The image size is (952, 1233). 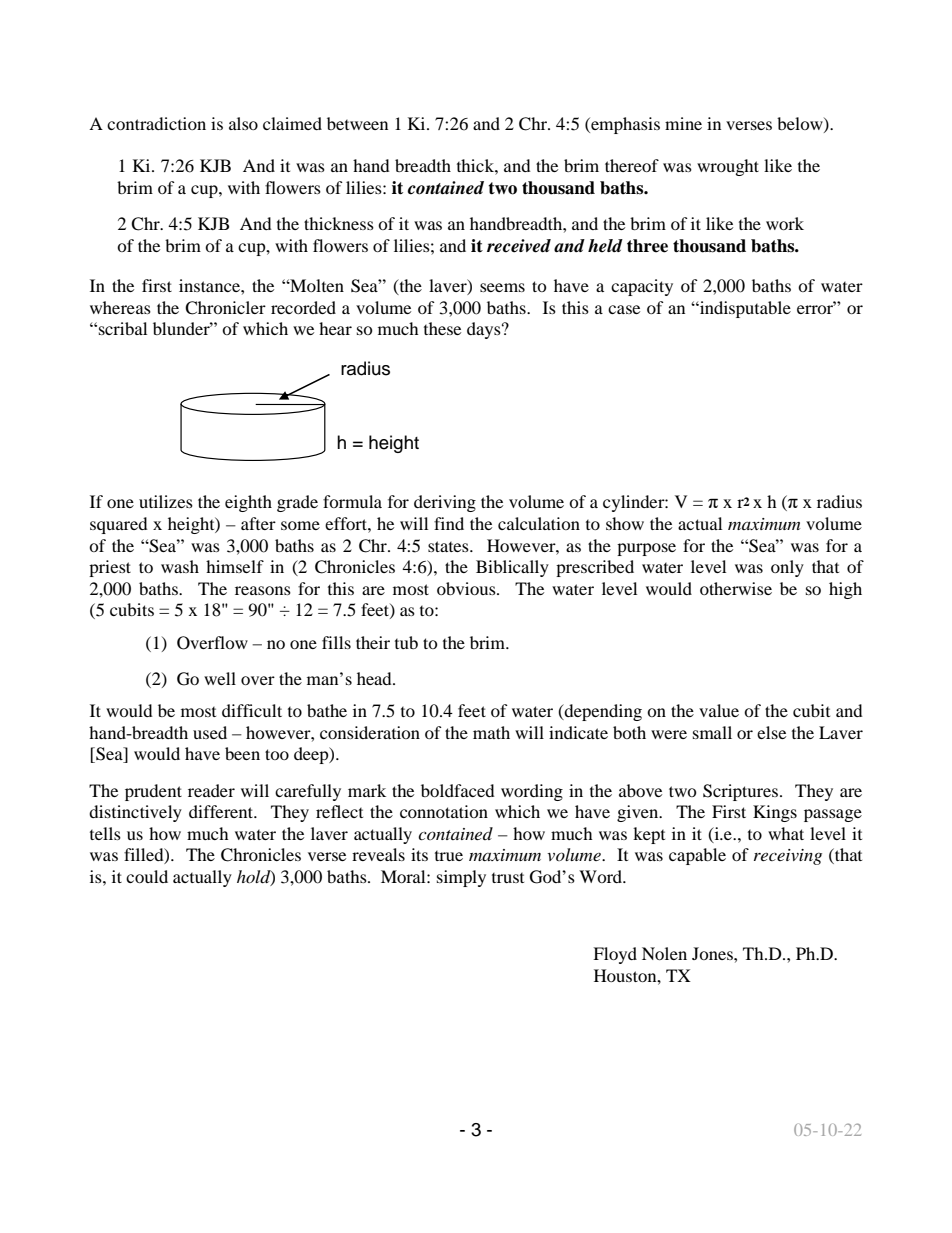 What do you see at coordinates (147, 876) in the image?
I see `could` at bounding box center [147, 876].
